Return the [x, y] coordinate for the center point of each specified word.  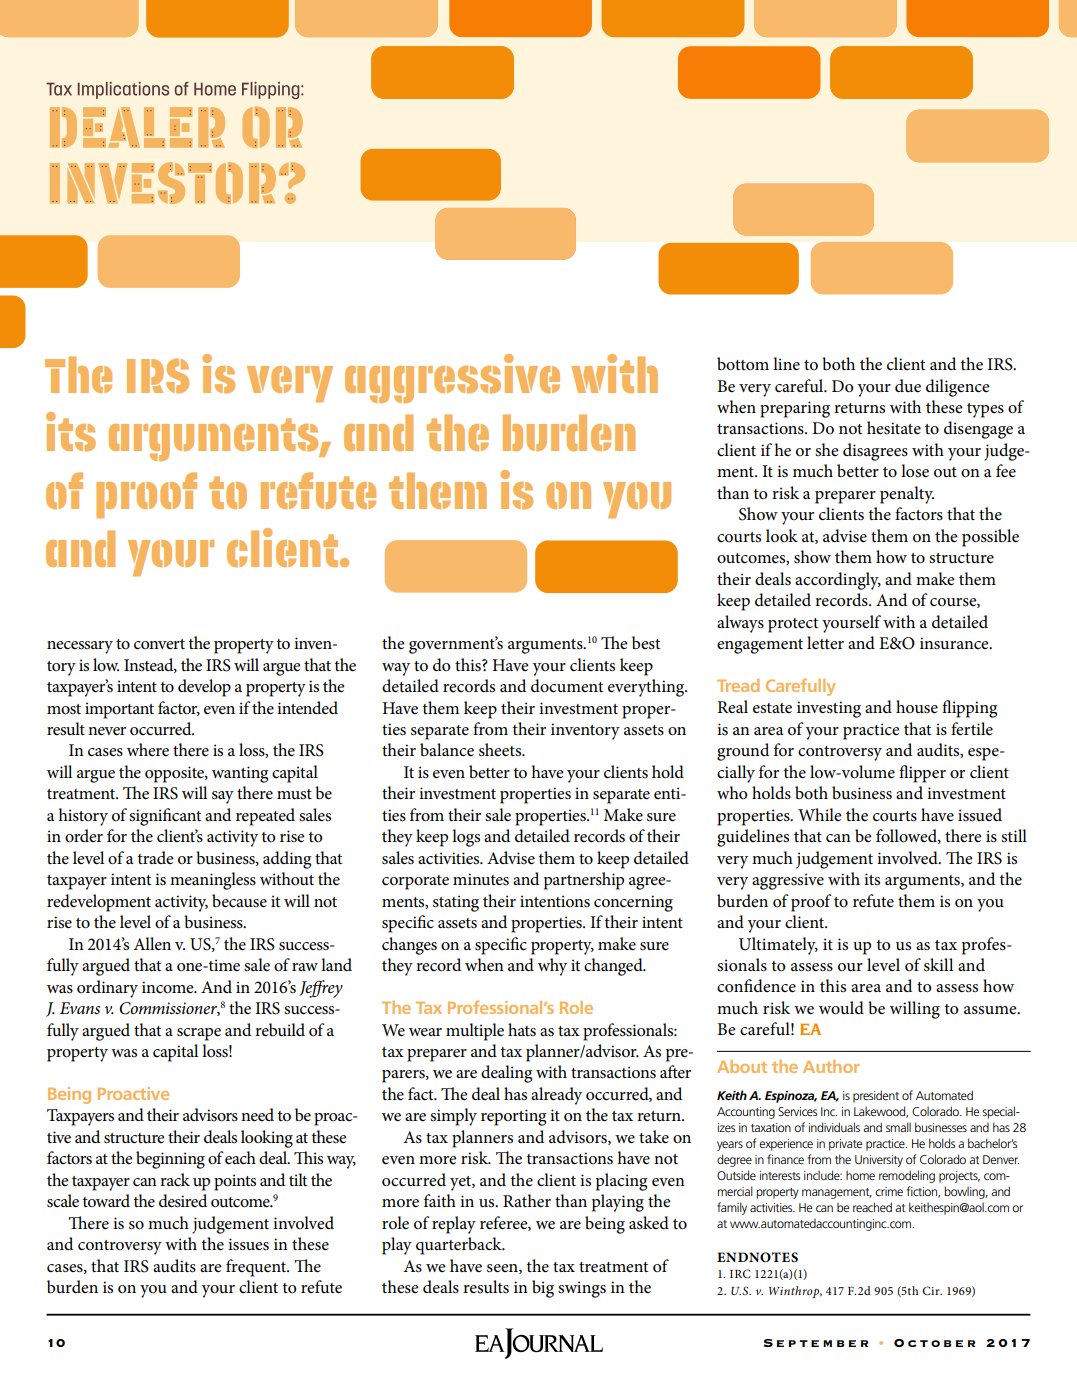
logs [466, 838]
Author [831, 1066]
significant [165, 817]
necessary [80, 647]
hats [522, 1030]
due [908, 386]
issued [980, 815]
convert [159, 644]
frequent [257, 1268]
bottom [743, 364]
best [646, 643]
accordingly [838, 581]
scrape [199, 1034]
